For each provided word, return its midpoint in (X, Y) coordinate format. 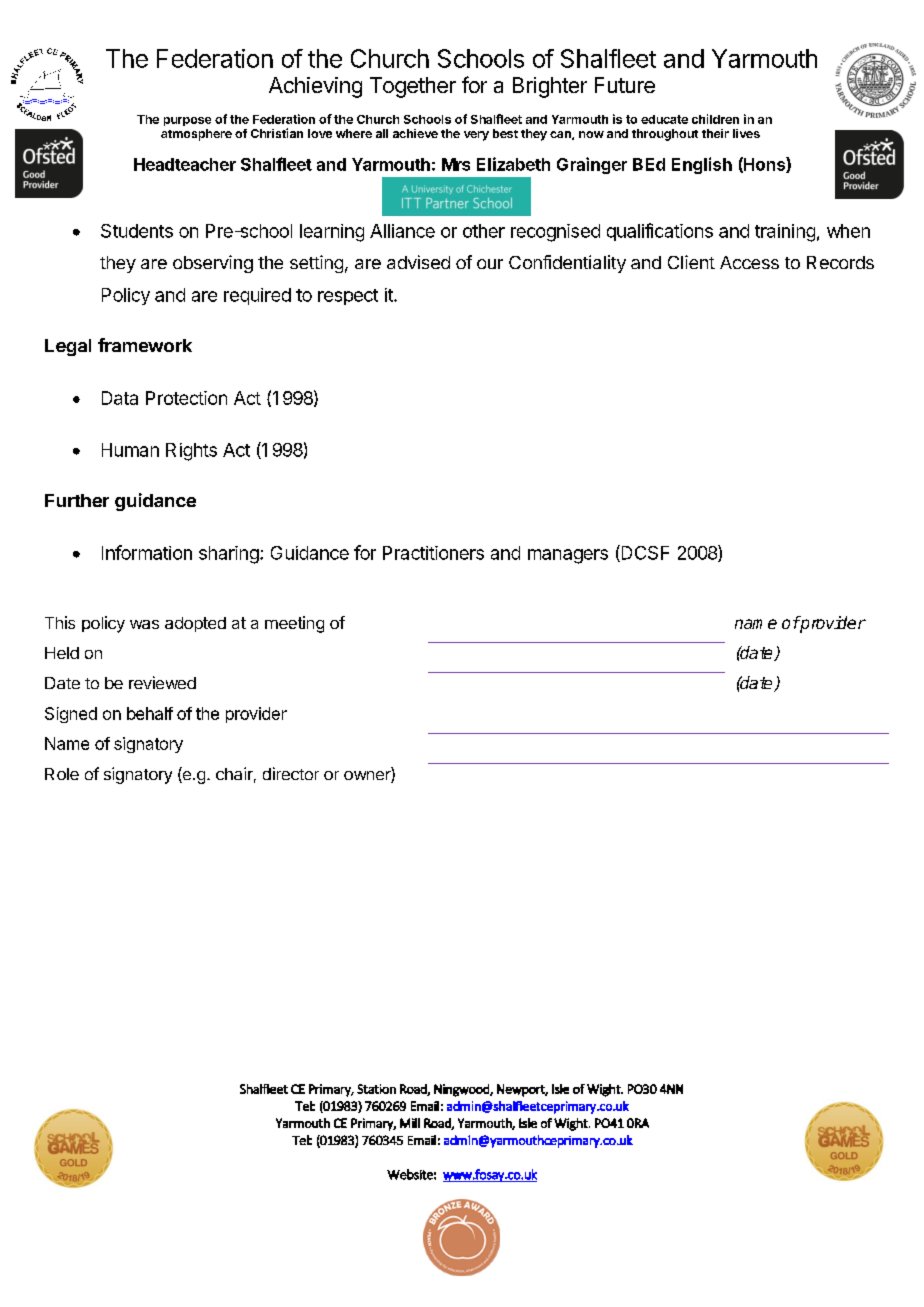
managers (568, 556)
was (144, 624)
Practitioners (433, 553)
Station (376, 1089)
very (476, 136)
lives (746, 133)
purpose (187, 121)
